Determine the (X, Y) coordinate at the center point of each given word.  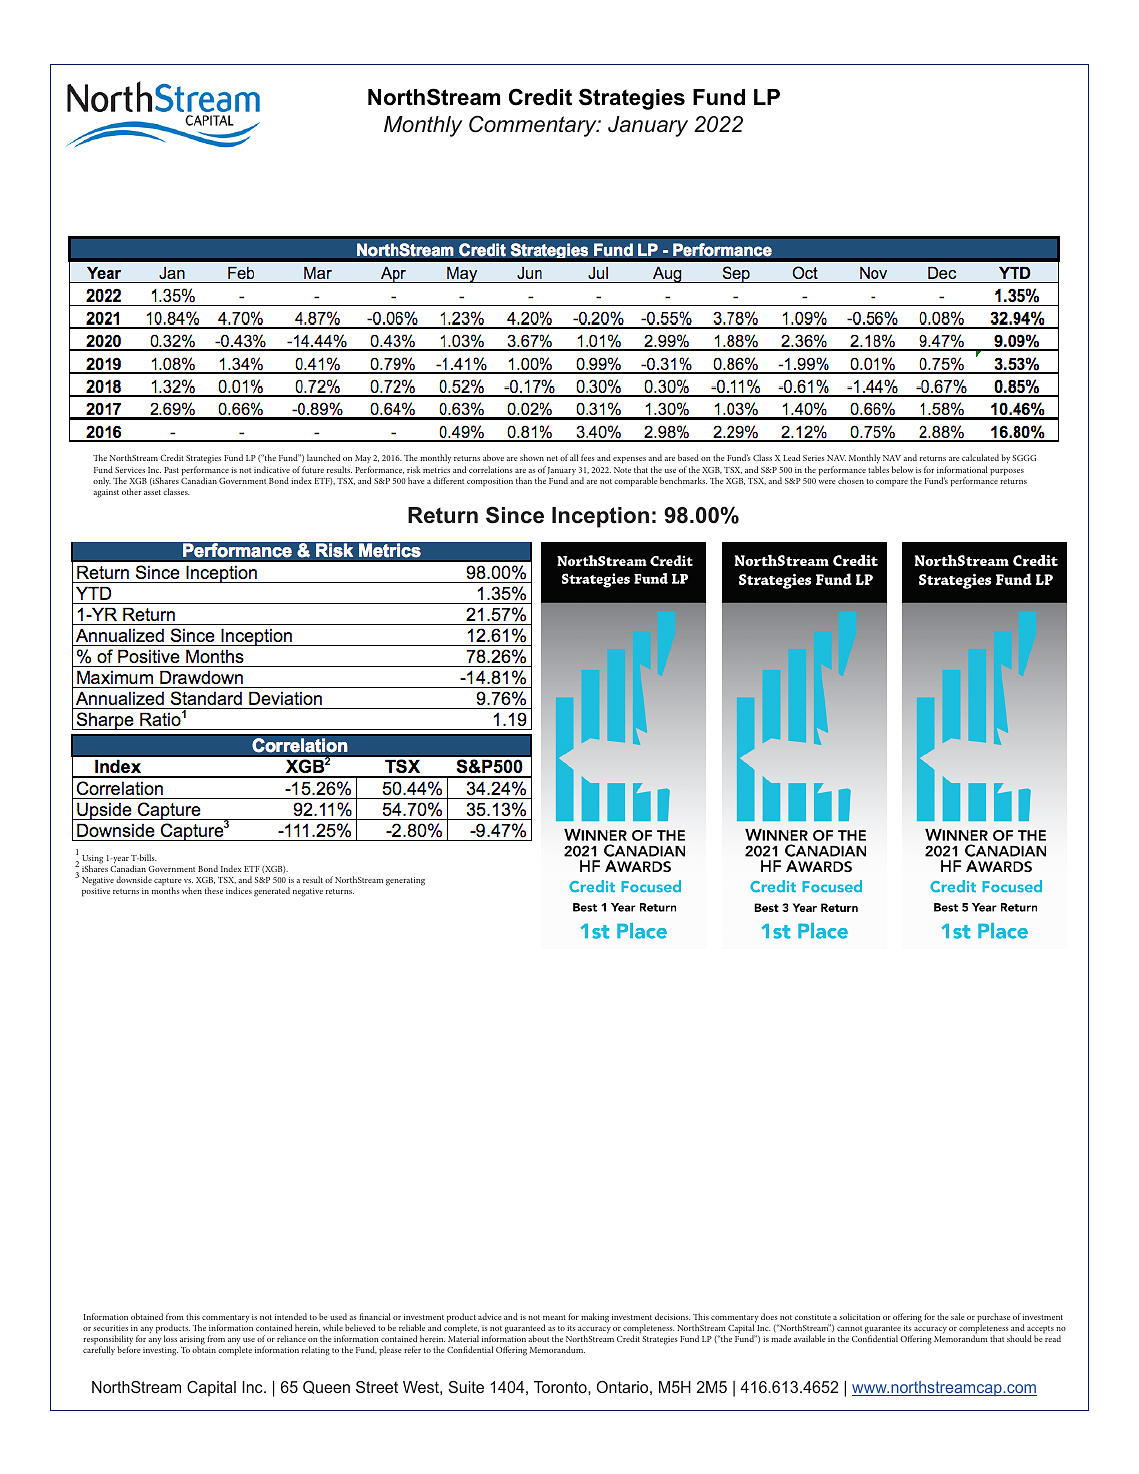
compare (892, 483)
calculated (980, 457)
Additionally (450, 424)
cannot (849, 1328)
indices (239, 890)
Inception (600, 517)
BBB (454, 667)
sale (957, 1316)
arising (192, 1342)
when (192, 890)
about (539, 1338)
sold (328, 301)
